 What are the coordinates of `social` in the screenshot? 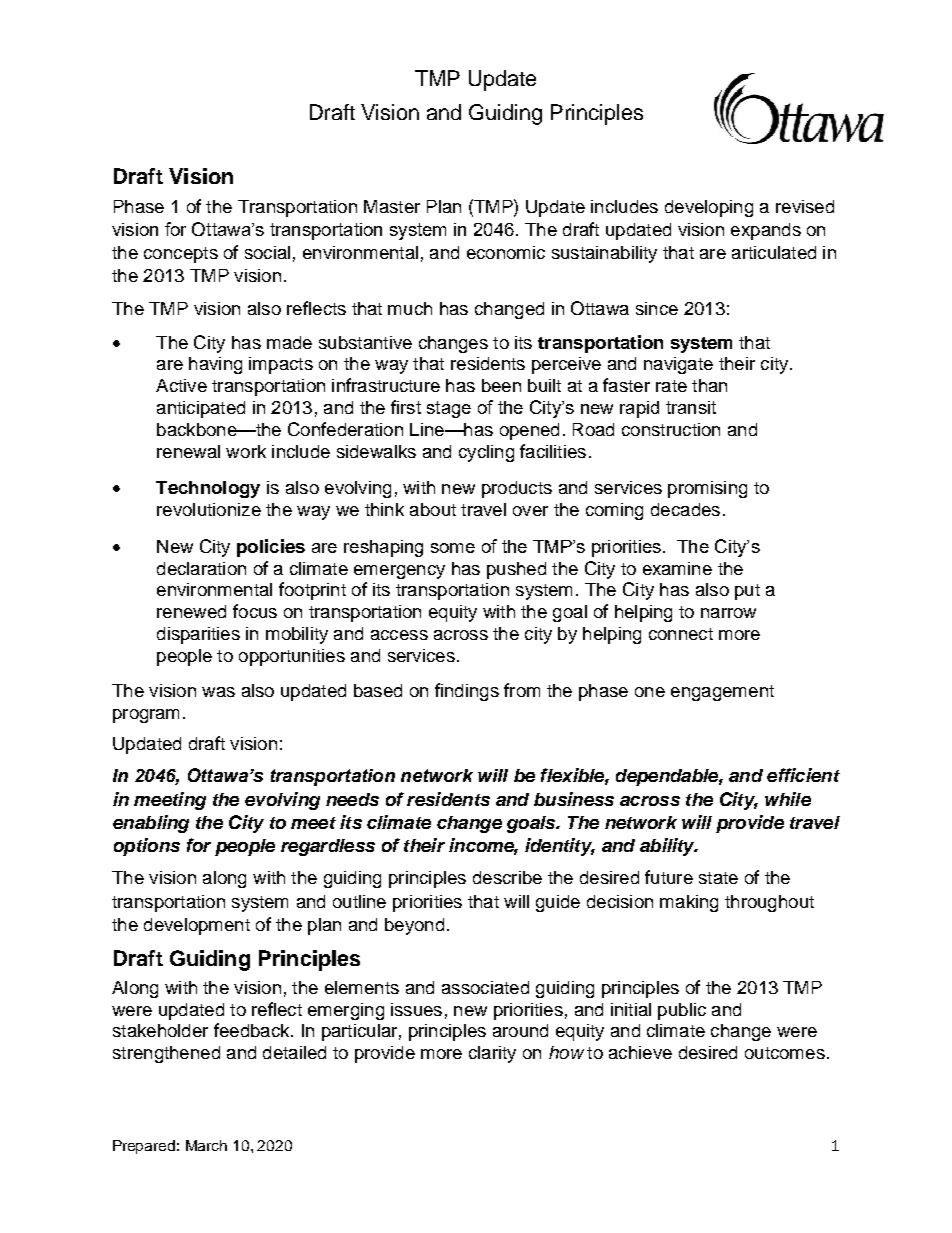 It's located at (267, 252).
